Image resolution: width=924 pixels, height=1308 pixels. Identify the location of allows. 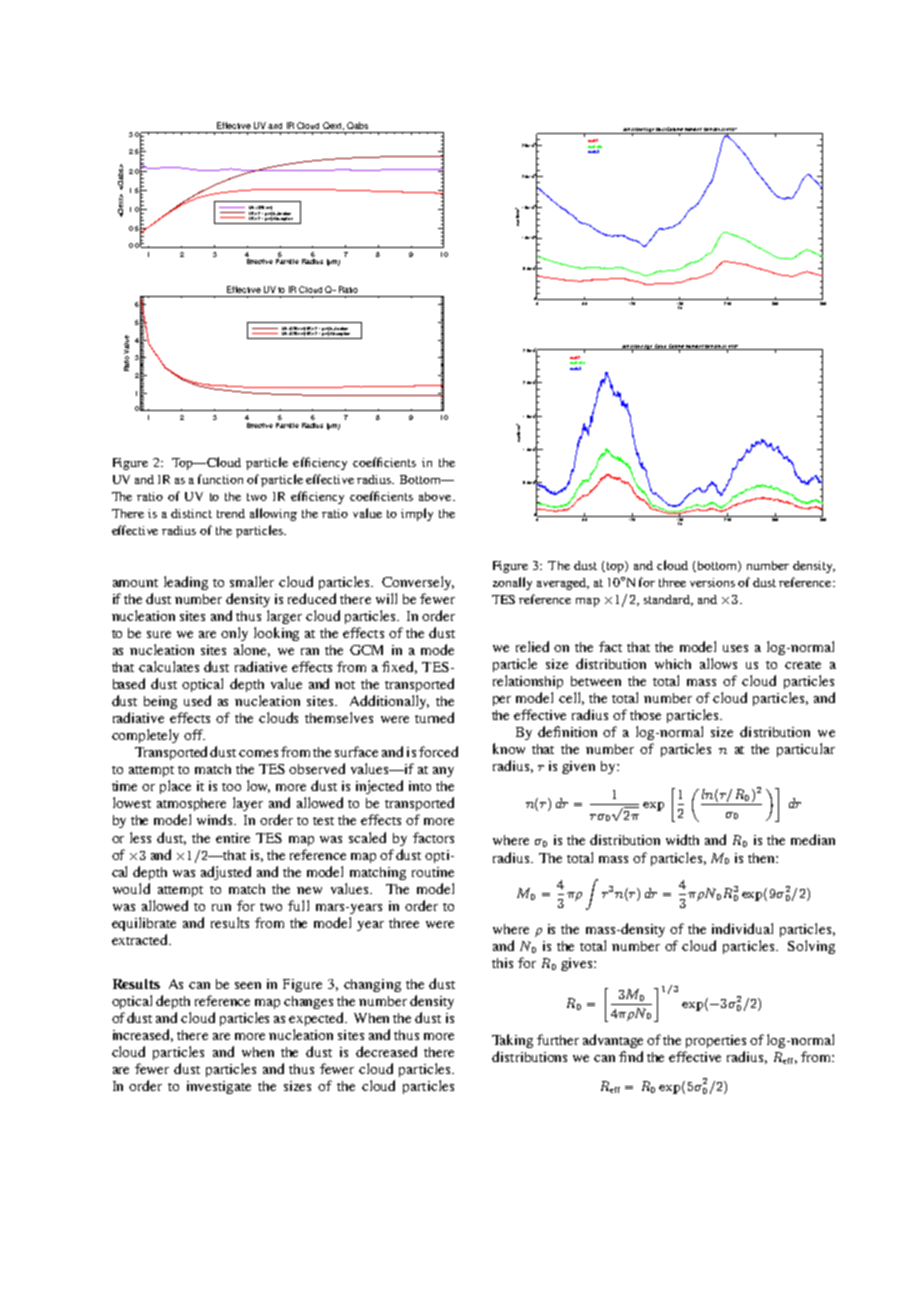
(718, 663).
